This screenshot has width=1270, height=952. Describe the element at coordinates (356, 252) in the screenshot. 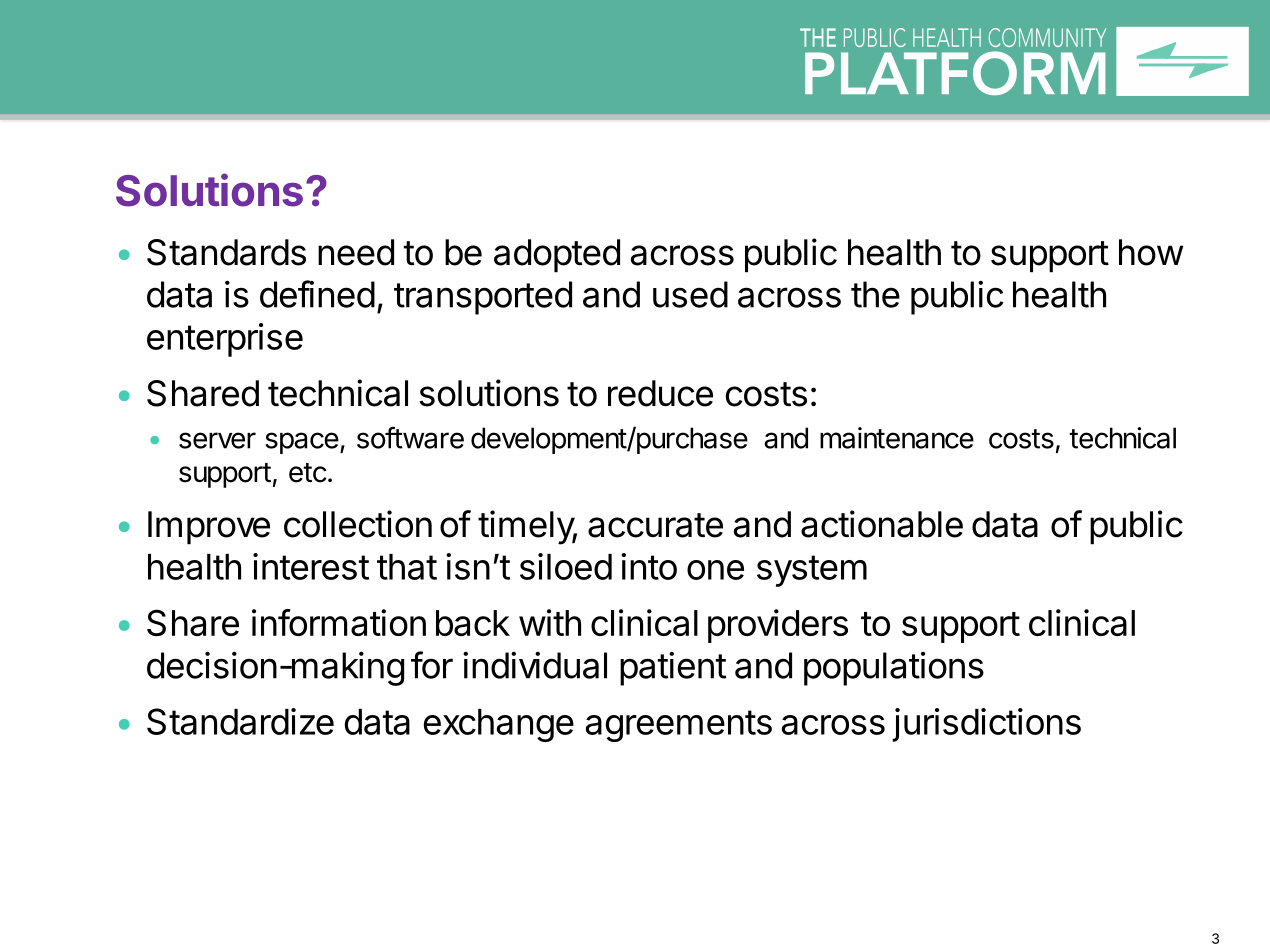

I see `need` at that location.
